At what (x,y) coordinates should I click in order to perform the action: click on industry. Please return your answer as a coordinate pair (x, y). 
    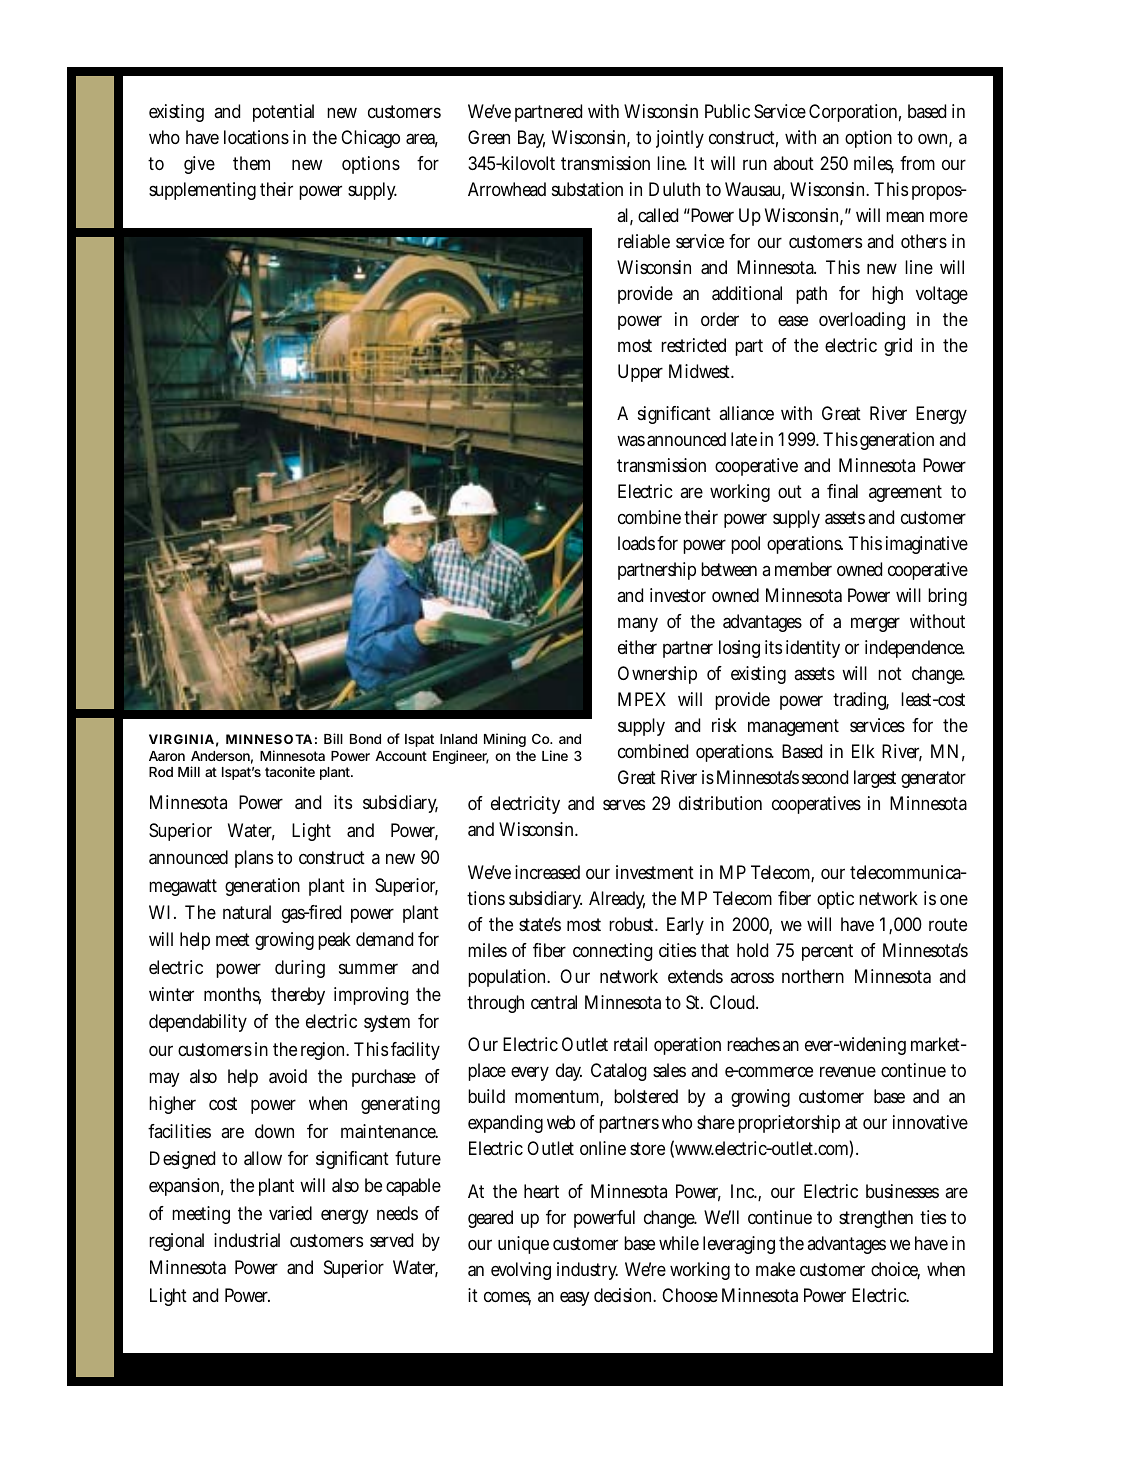
    Looking at the image, I should click on (587, 1271).
